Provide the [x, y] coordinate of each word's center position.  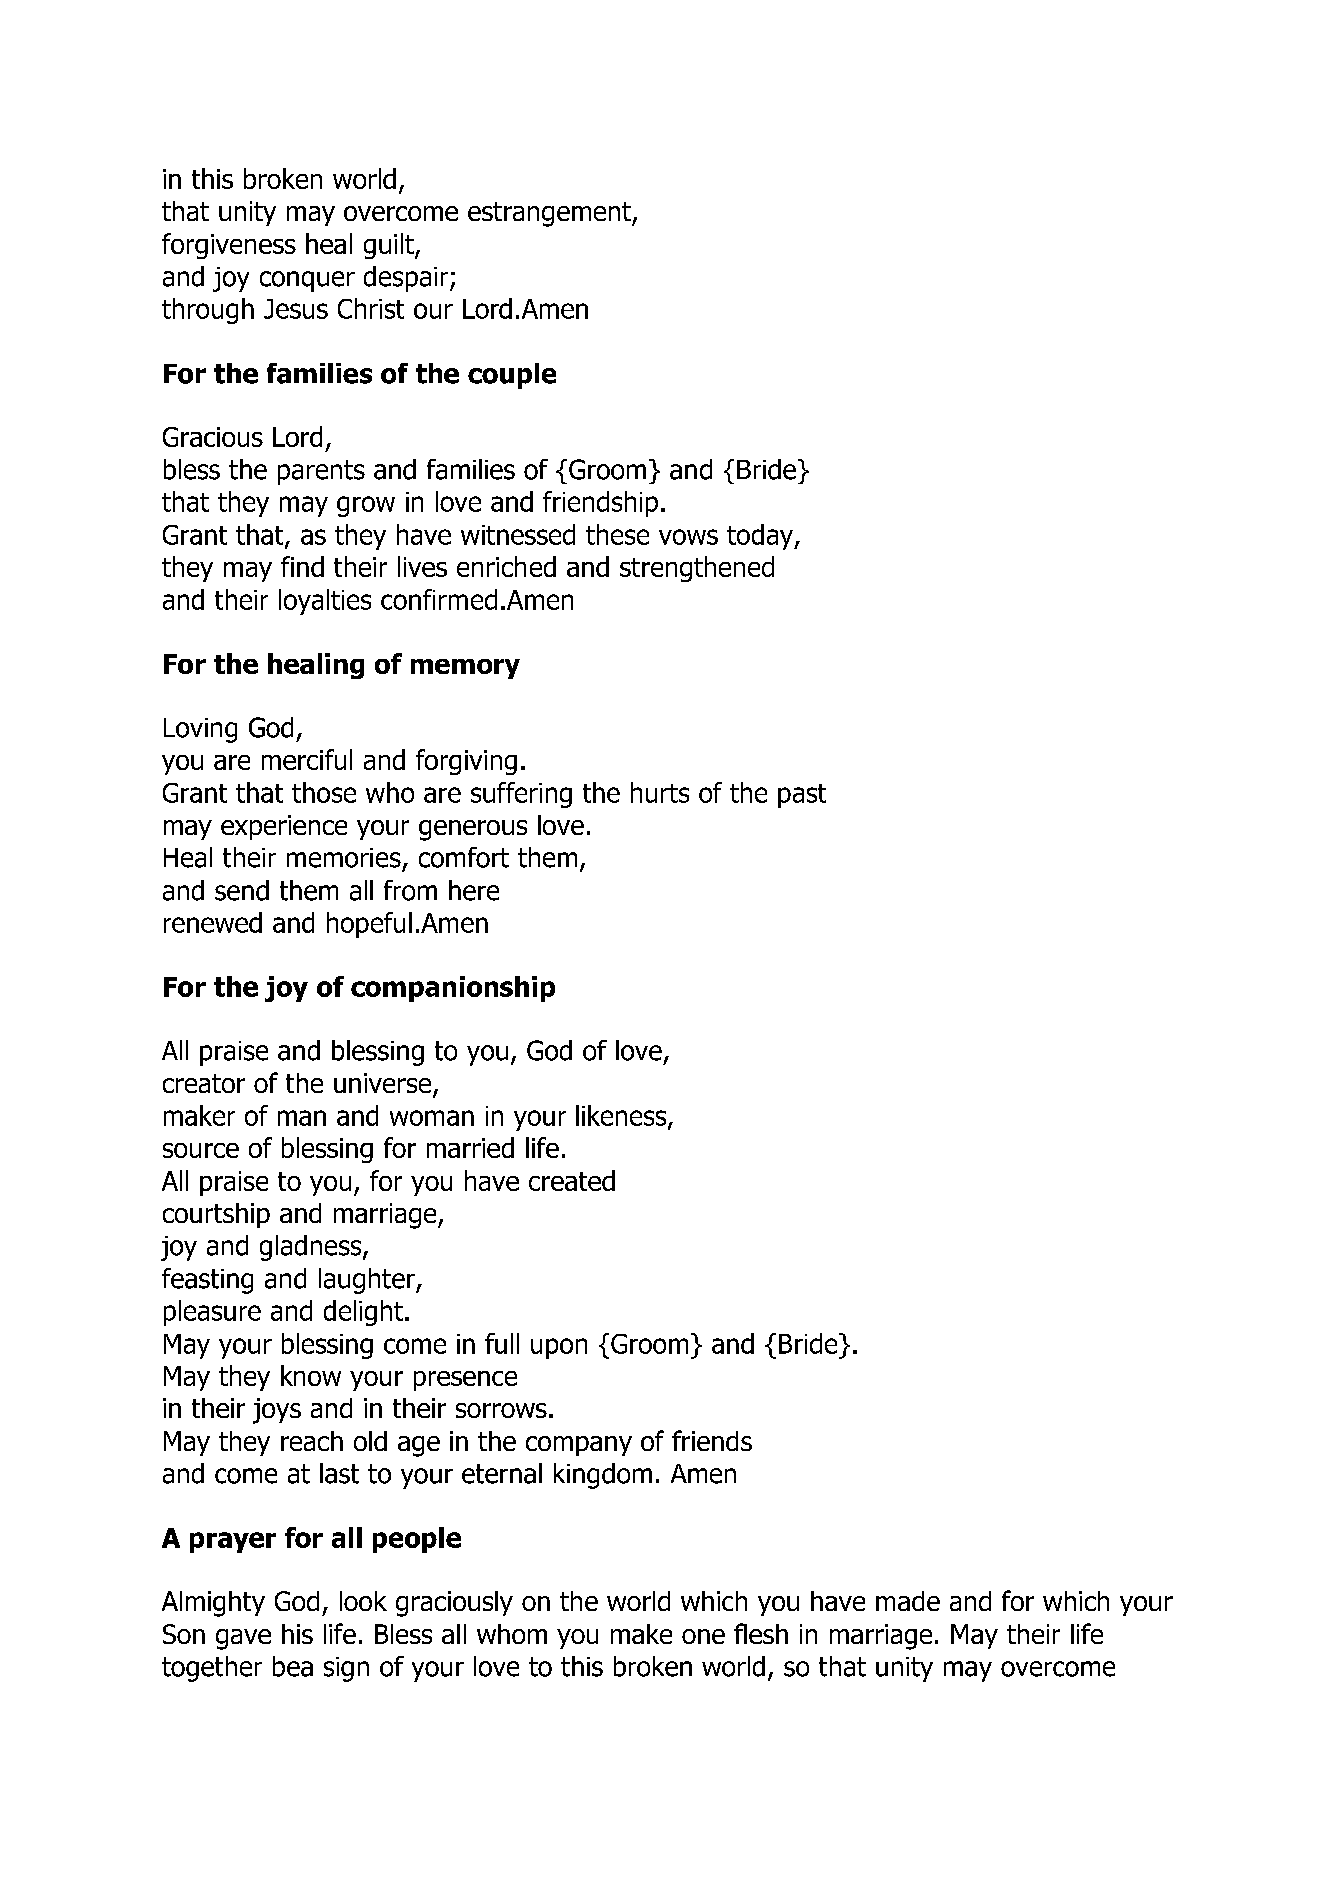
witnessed [518, 534]
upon [559, 1348]
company [579, 1446]
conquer [307, 281]
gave [243, 1639]
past [802, 796]
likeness [622, 1116]
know [311, 1375]
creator [204, 1083]
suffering [521, 795]
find [302, 566]
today [761, 537]
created [572, 1180]
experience [284, 827]
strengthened [697, 569]
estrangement [550, 214]
